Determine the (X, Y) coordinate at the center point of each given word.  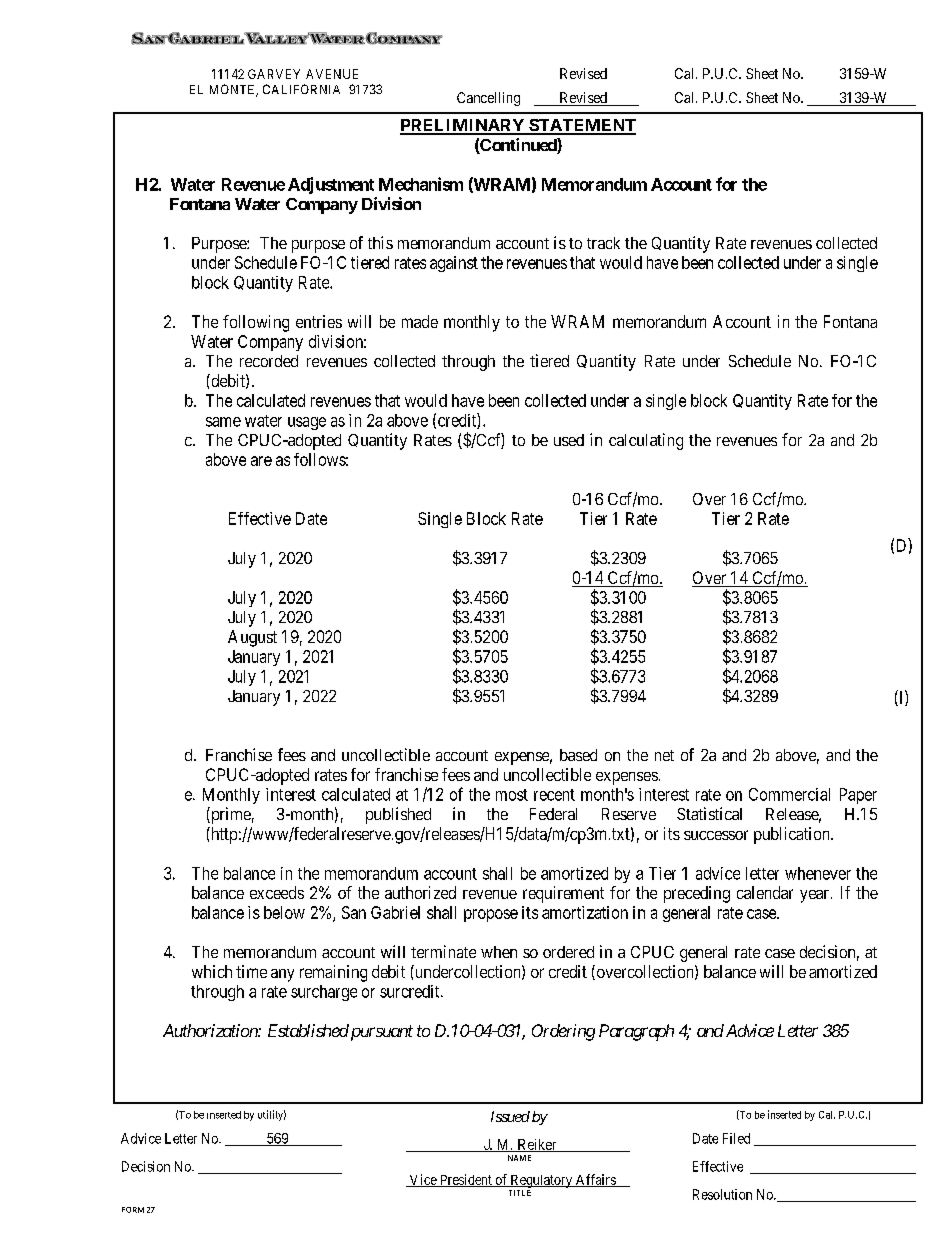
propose (491, 915)
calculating (646, 441)
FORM (133, 1210)
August (252, 638)
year (814, 896)
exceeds (277, 892)
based (578, 755)
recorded (269, 361)
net (664, 755)
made (420, 321)
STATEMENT (581, 126)
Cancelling (488, 99)
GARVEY (274, 74)
